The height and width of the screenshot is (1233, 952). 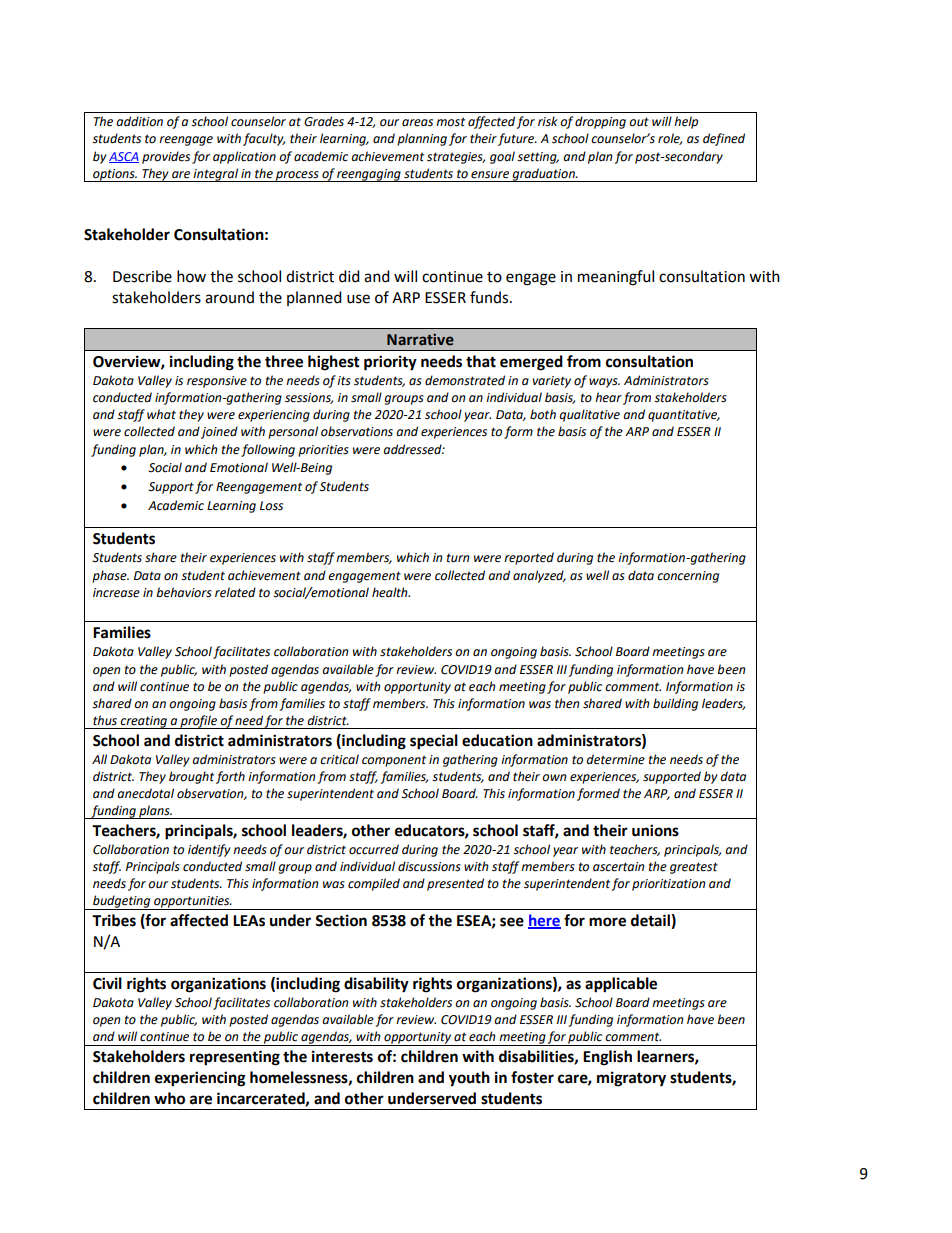 I want to click on help, so click(x=686, y=122).
